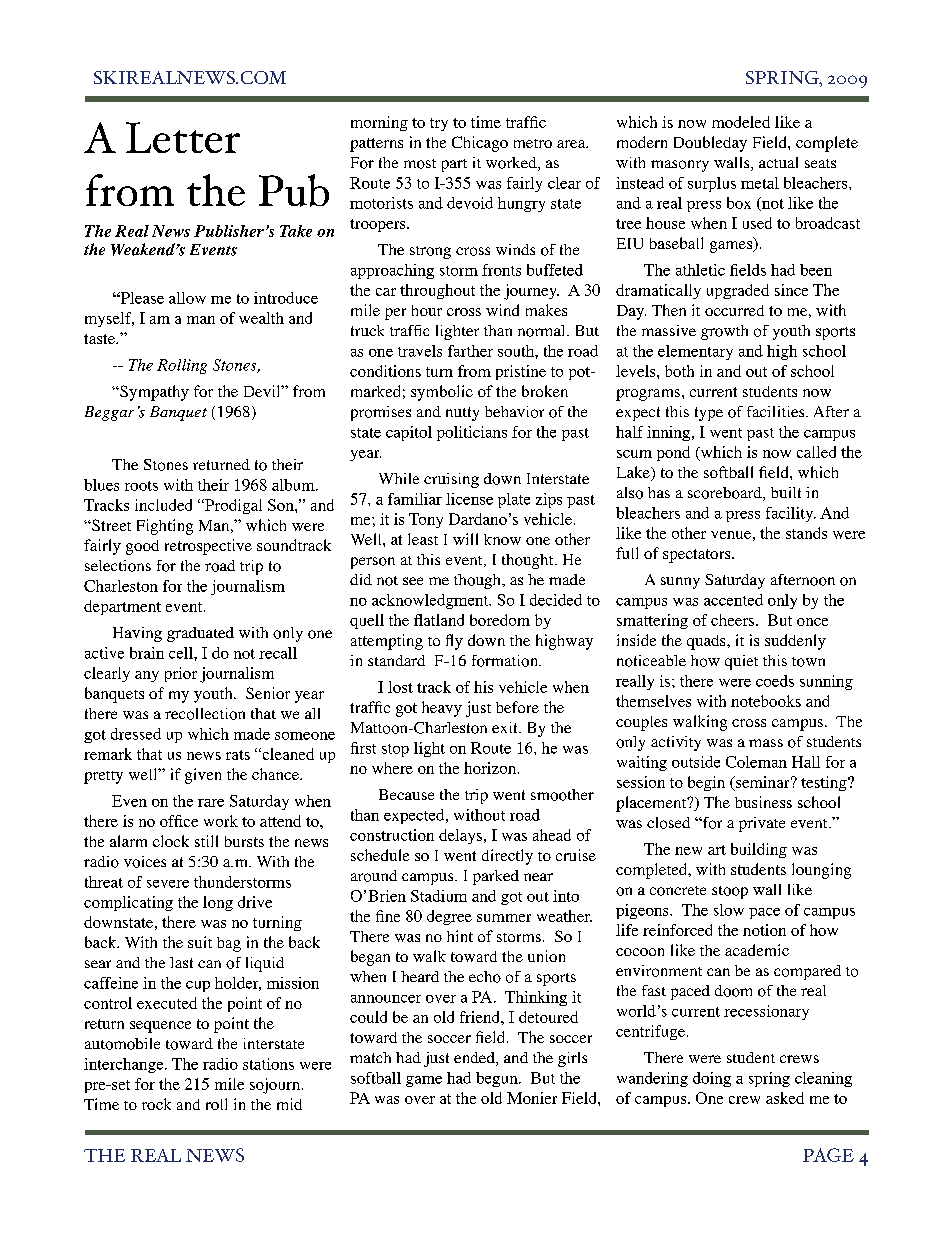 The height and width of the screenshot is (1233, 952). What do you see at coordinates (498, 1079) in the screenshot?
I see `begun` at bounding box center [498, 1079].
